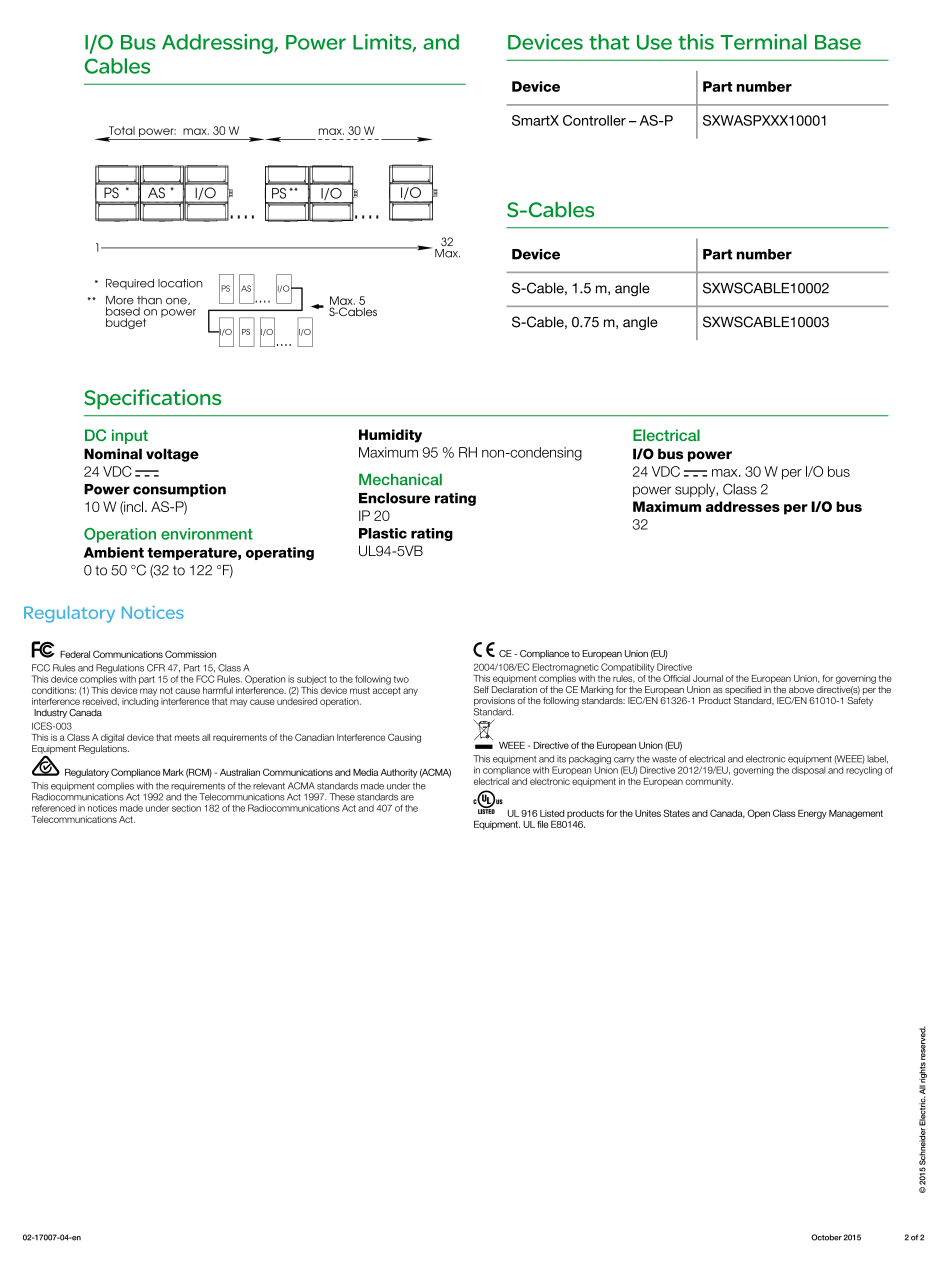 This screenshot has height=1265, width=952. Describe the element at coordinates (743, 690) in the screenshot. I see `specified` at that location.
